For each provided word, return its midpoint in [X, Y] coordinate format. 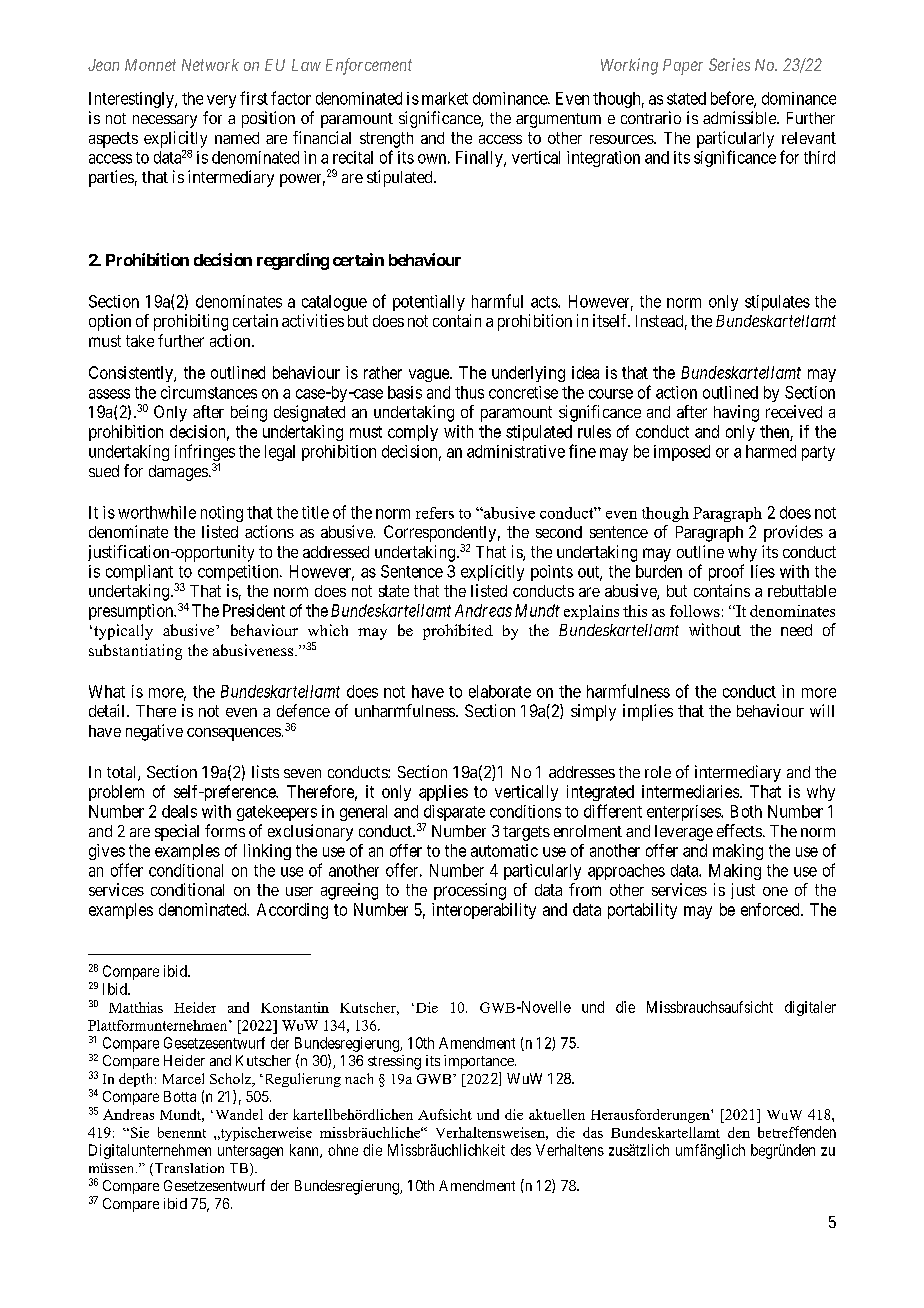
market [445, 98]
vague [430, 375]
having [736, 413]
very [221, 101]
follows [695, 611]
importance [480, 1062]
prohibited [458, 632]
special [177, 832]
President [254, 610]
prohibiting [191, 322]
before [733, 99]
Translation [188, 1169]
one [775, 891]
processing [470, 891]
